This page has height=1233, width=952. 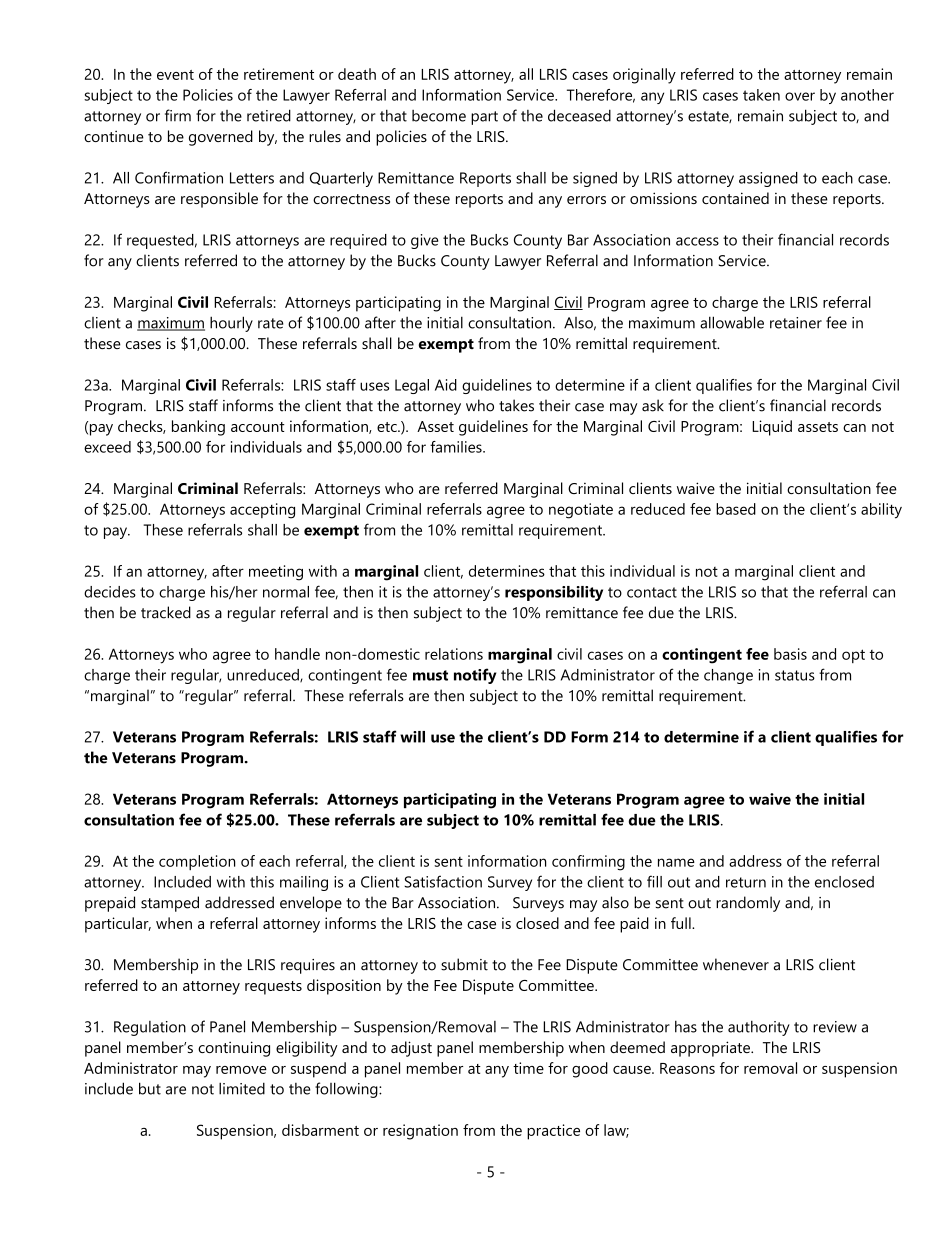 What do you see at coordinates (412, 737) in the page?
I see `will` at bounding box center [412, 737].
